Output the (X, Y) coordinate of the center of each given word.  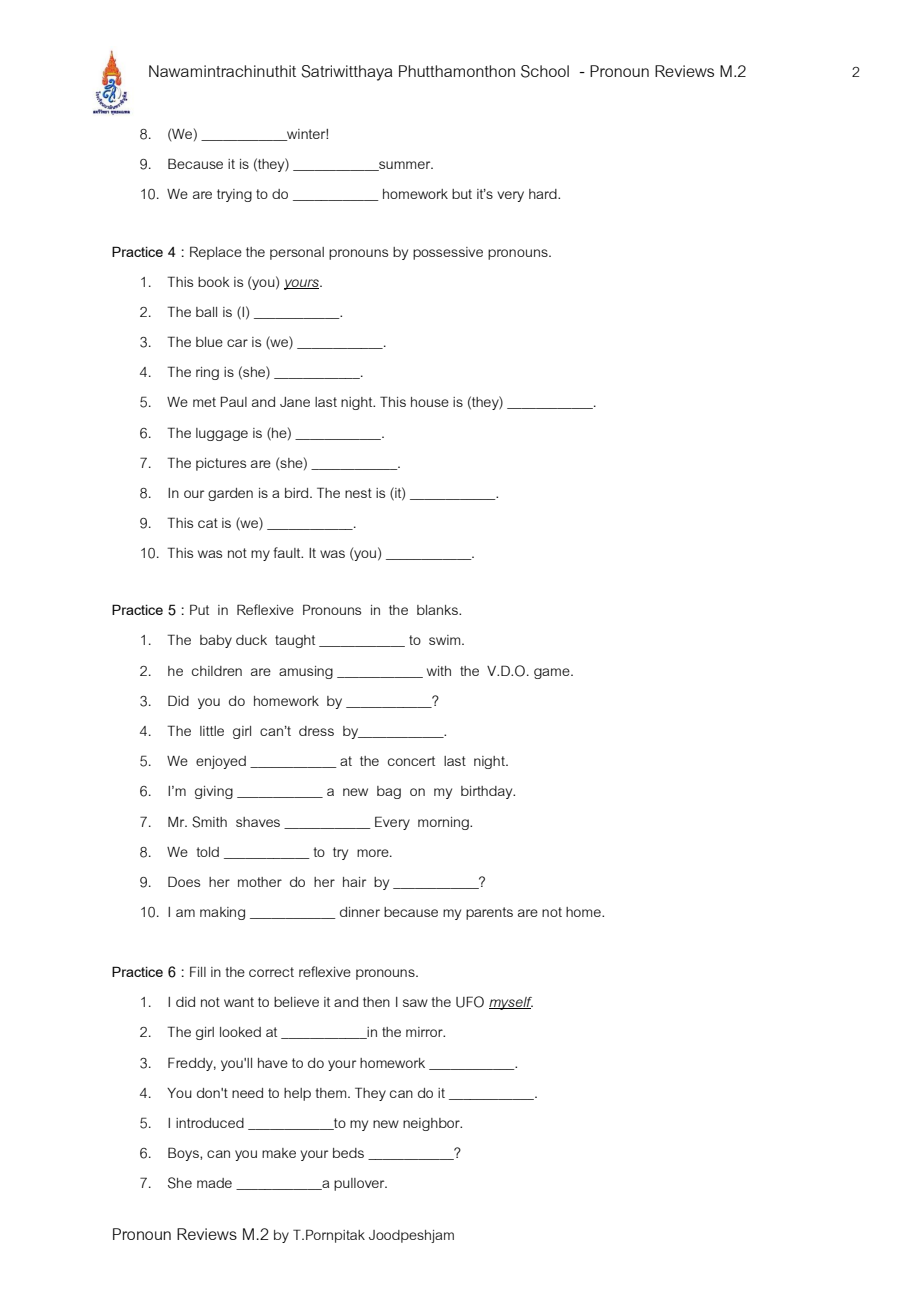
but (462, 194)
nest (358, 493)
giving (214, 792)
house (430, 402)
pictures (221, 464)
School (545, 71)
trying (234, 195)
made (214, 1183)
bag (389, 792)
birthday (488, 792)
